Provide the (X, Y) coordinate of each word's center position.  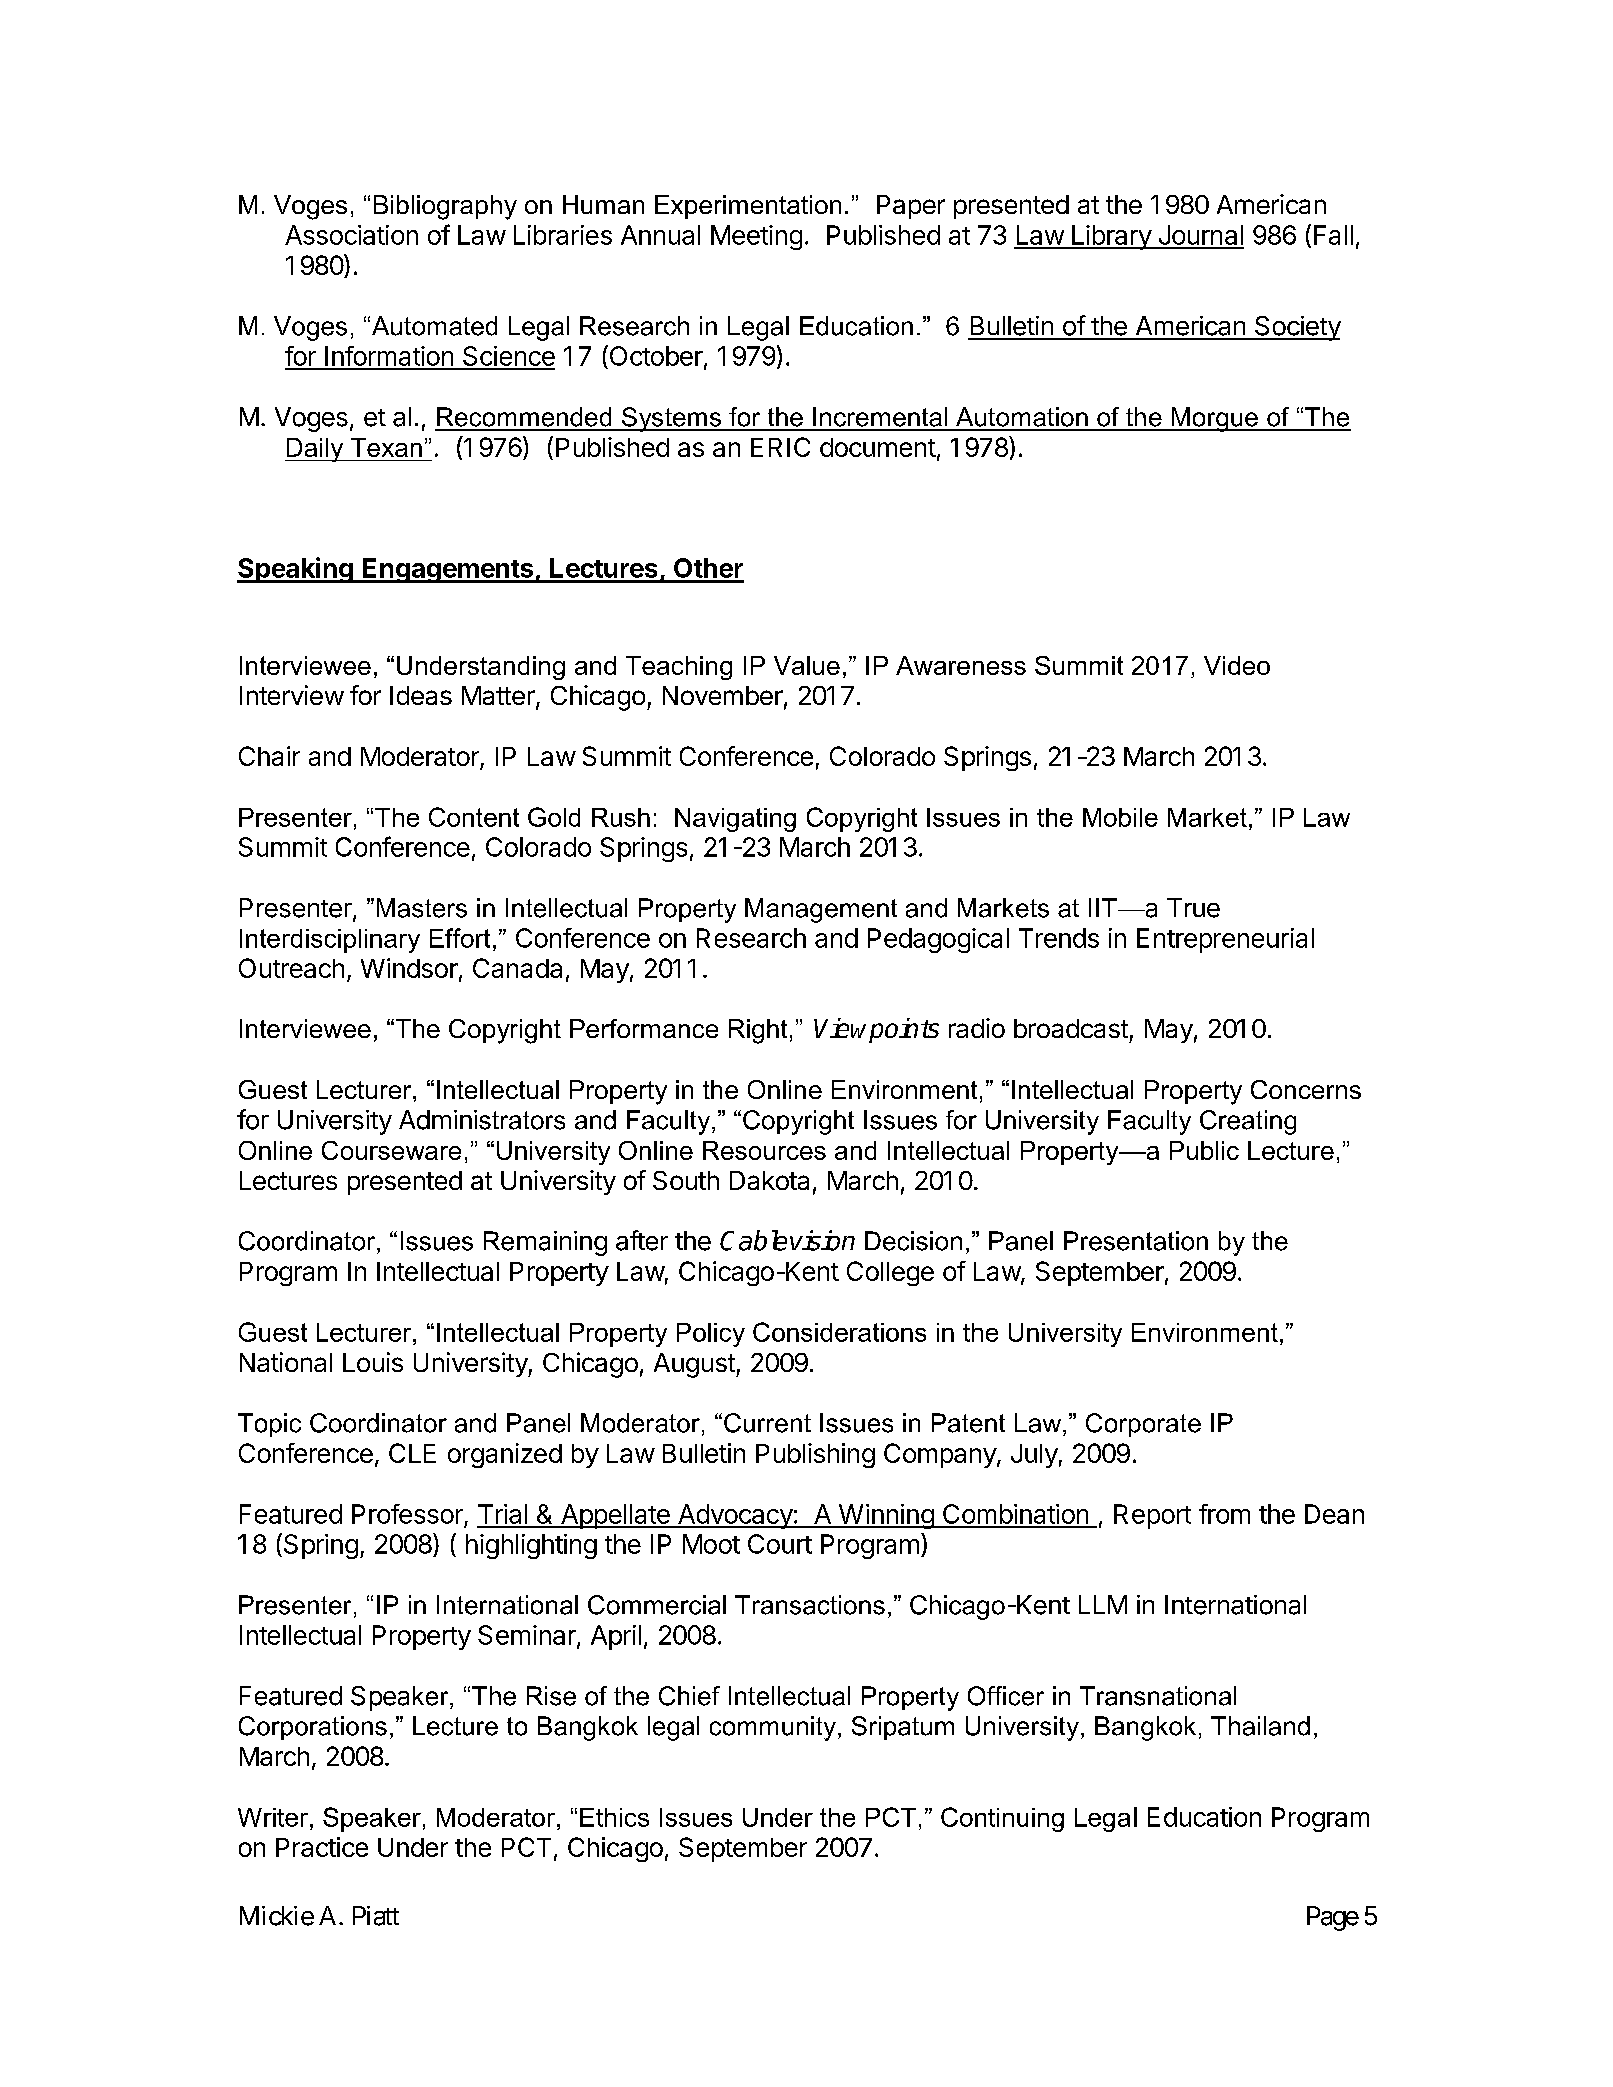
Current (767, 1423)
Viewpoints (876, 1030)
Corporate (1143, 1425)
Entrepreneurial (1225, 940)
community (773, 1728)
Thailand (1260, 1726)
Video (1237, 665)
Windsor (409, 968)
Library (1111, 237)
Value (807, 665)
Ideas (421, 695)
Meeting (756, 237)
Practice (322, 1847)
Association (351, 235)
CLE (412, 1453)
